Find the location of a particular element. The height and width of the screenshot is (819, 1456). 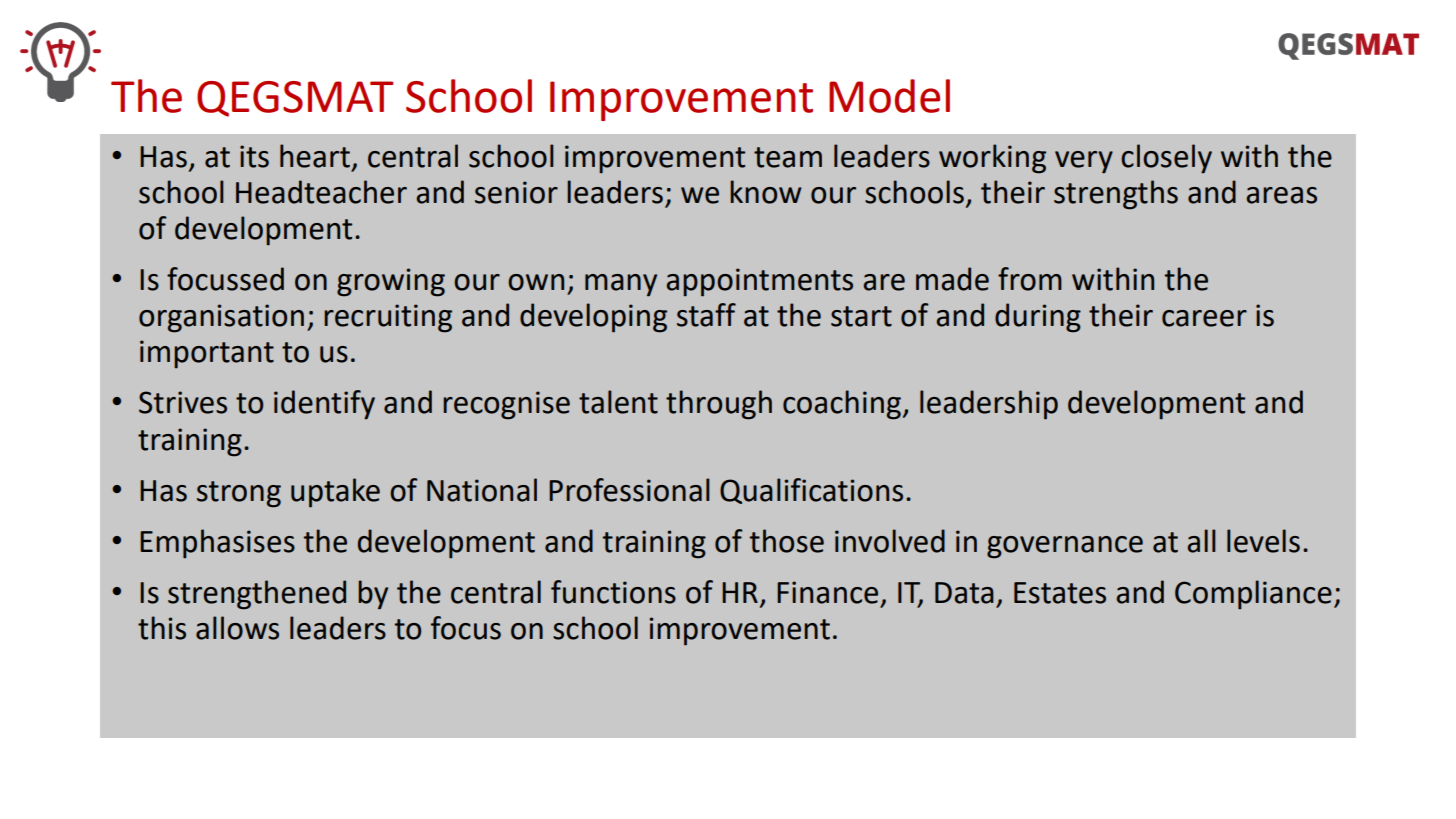

Finance is located at coordinates (827, 592).
